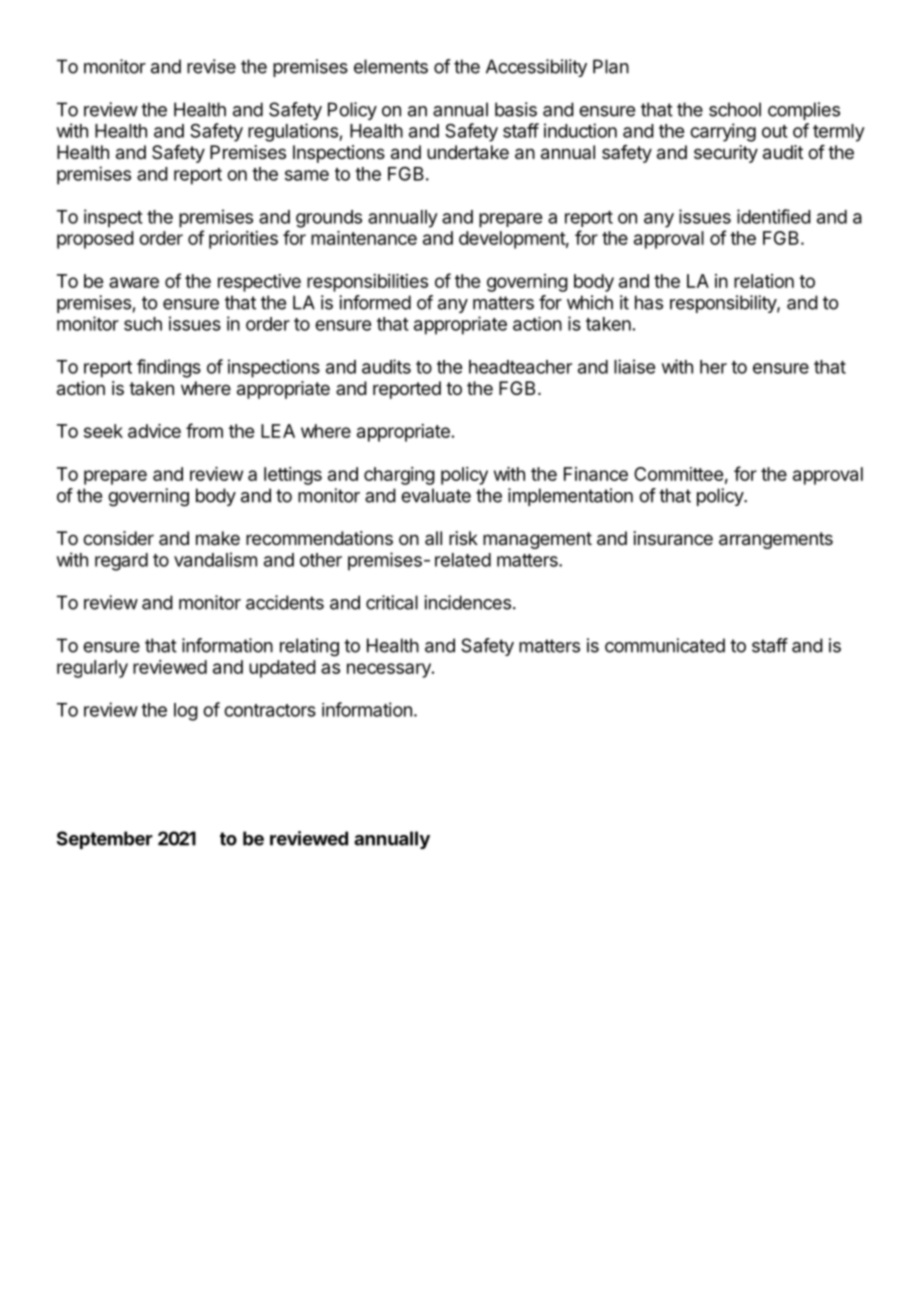 Image resolution: width=924 pixels, height=1308 pixels. I want to click on Committee, so click(678, 474).
